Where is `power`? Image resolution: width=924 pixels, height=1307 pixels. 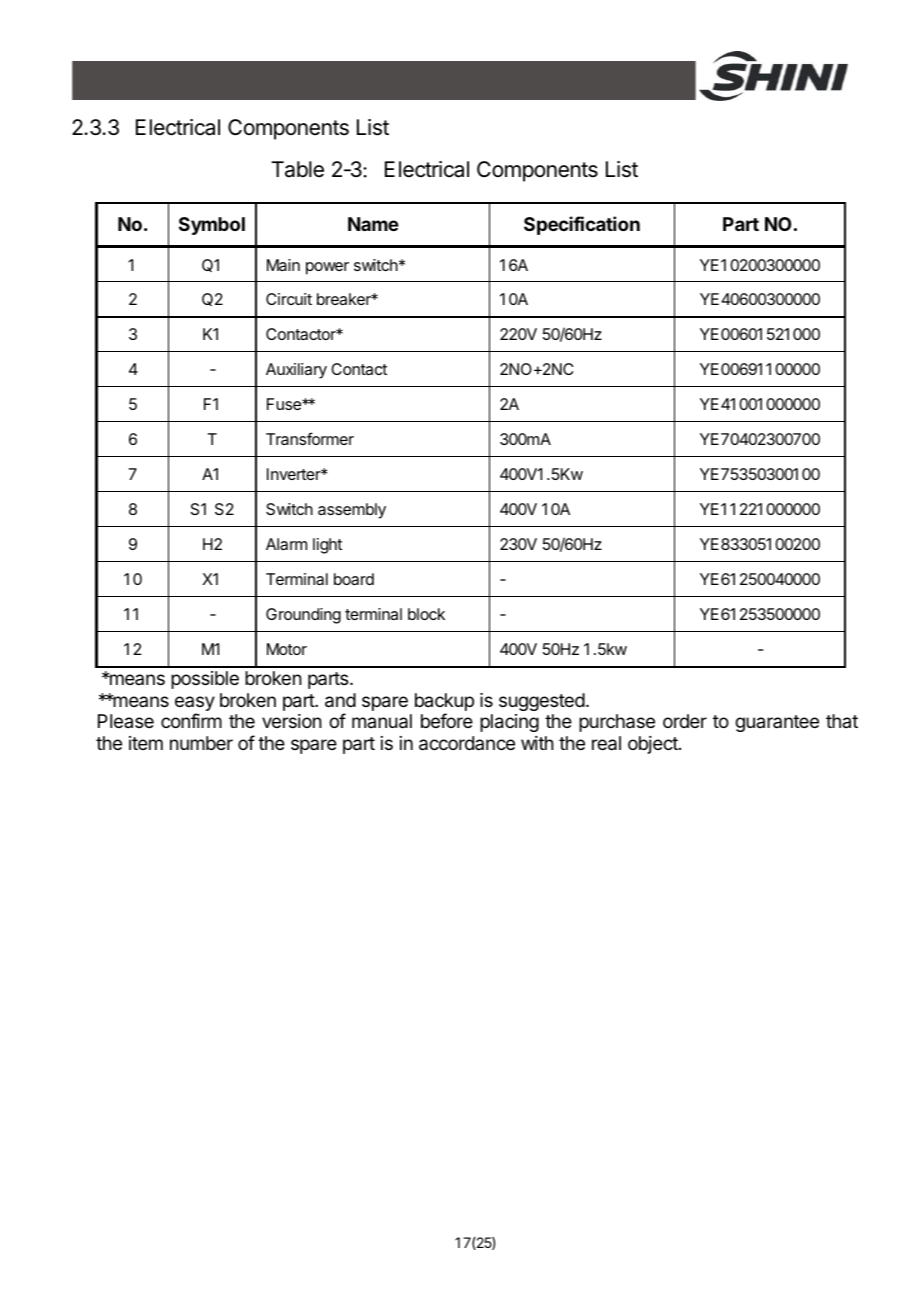
power is located at coordinates (327, 268).
